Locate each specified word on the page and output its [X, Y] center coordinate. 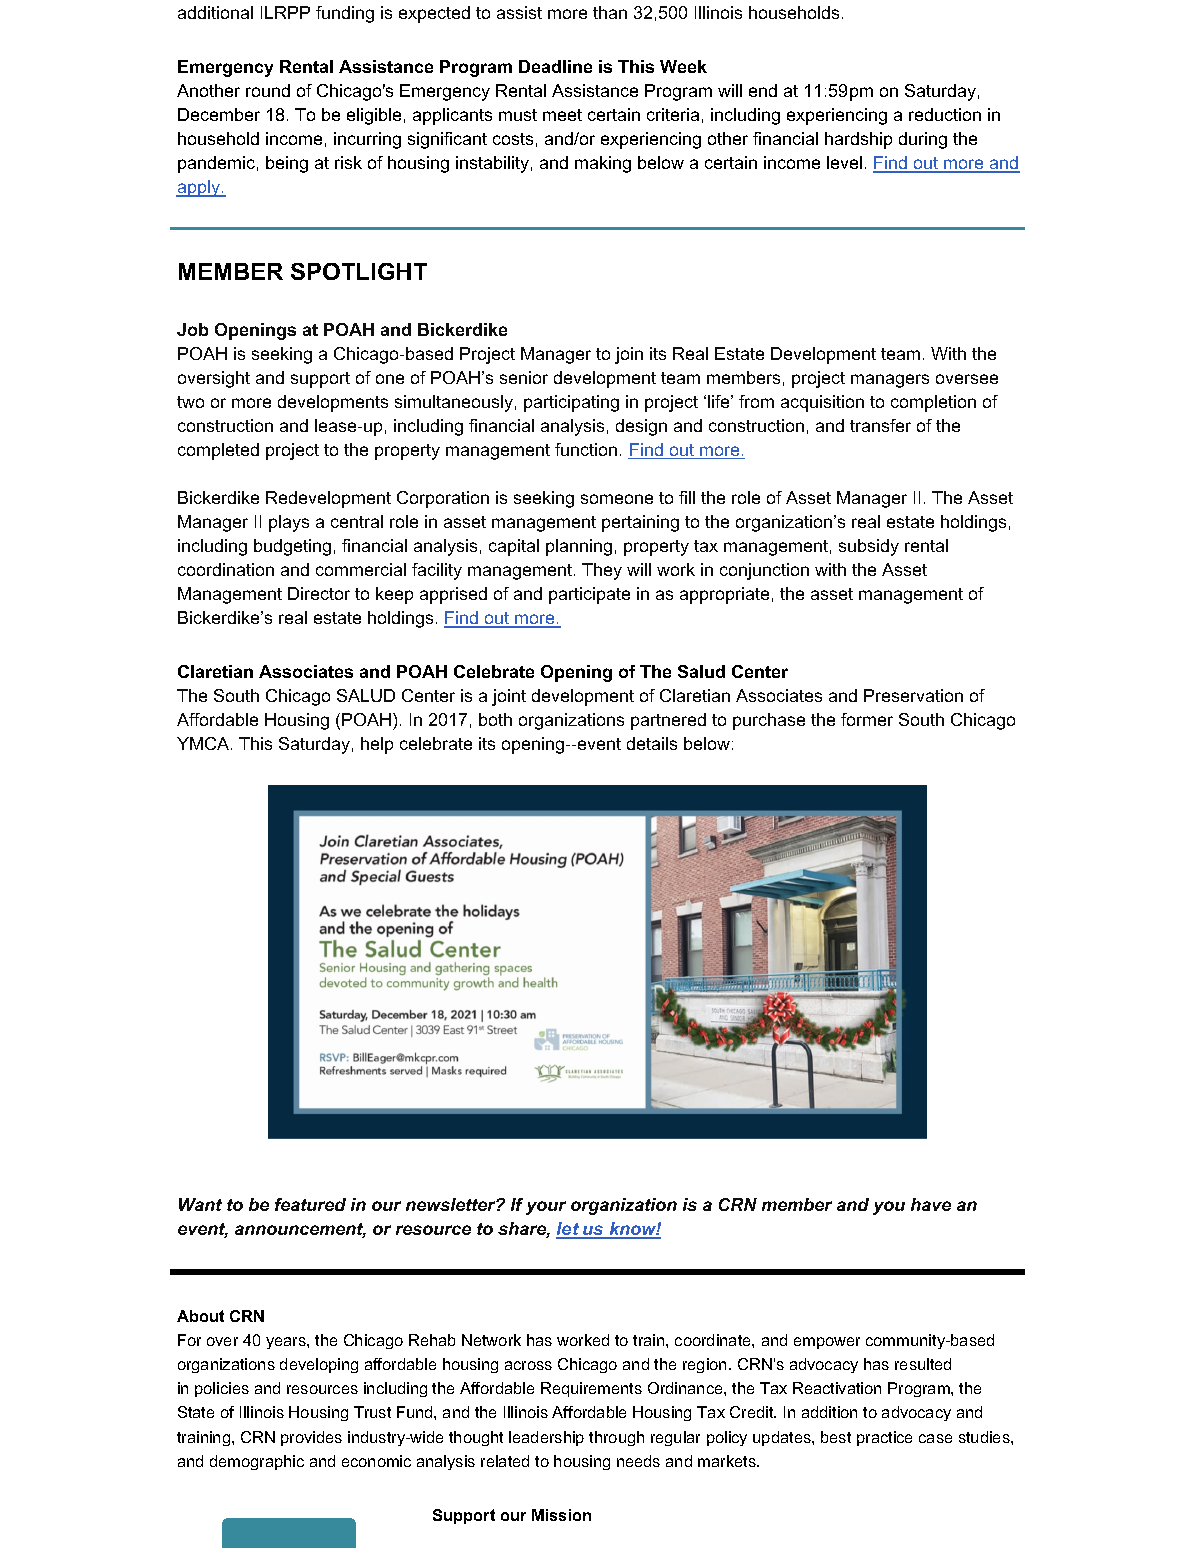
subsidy [869, 547]
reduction [945, 114]
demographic [257, 1462]
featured [310, 1204]
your [546, 1208]
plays [289, 523]
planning [579, 547]
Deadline [555, 66]
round [268, 90]
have [931, 1204]
